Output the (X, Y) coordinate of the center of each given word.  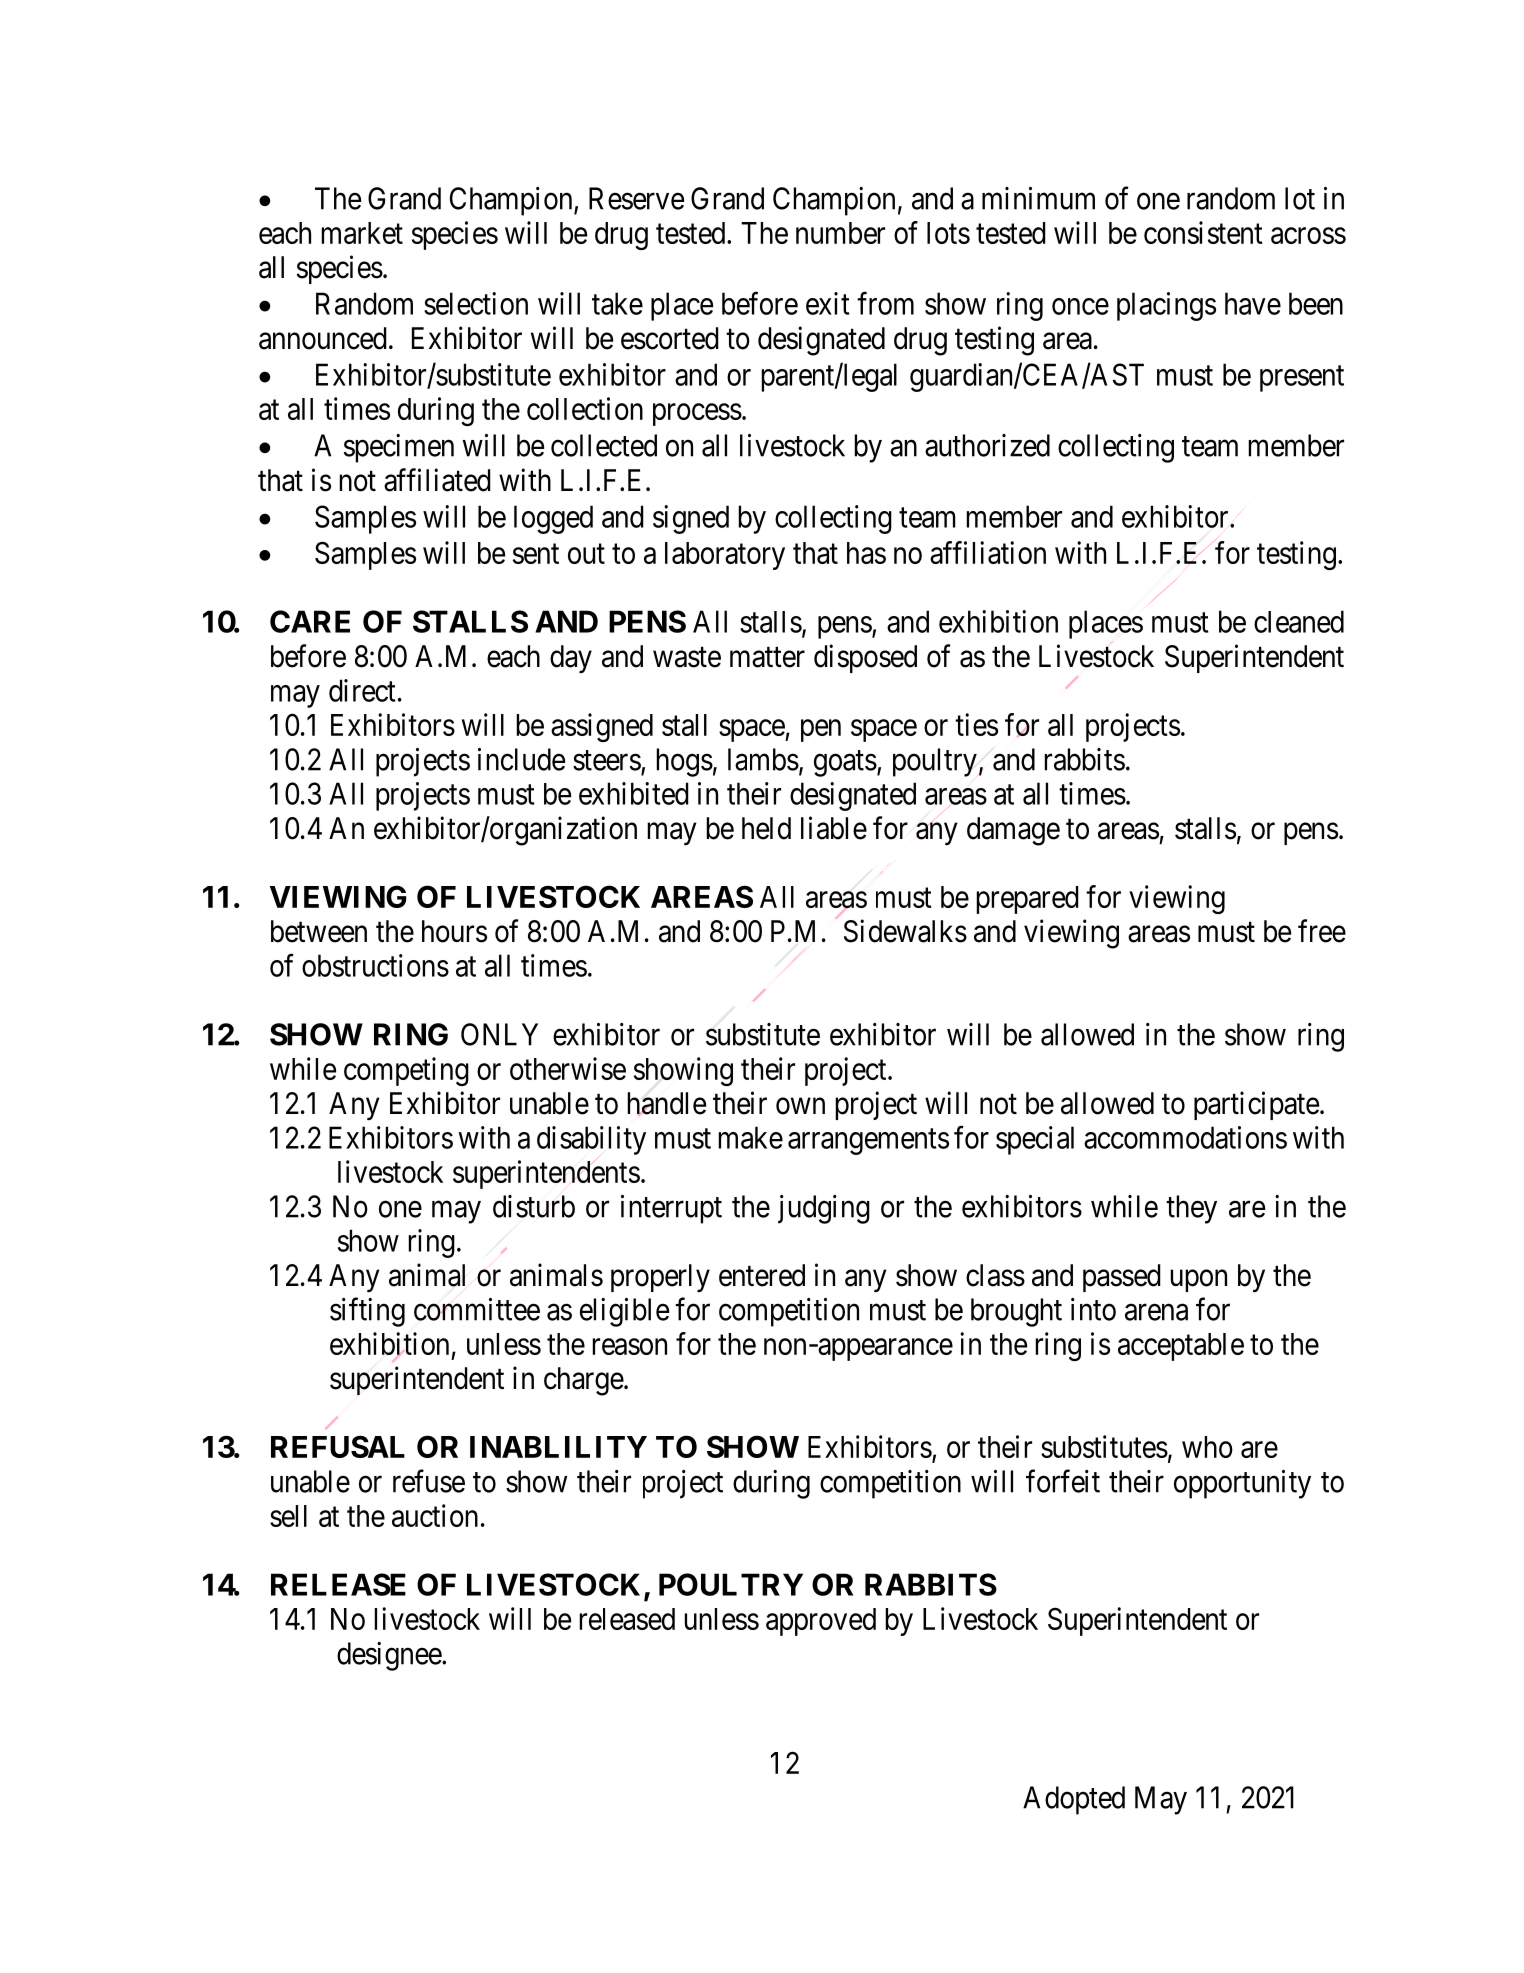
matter (767, 657)
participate (1256, 1105)
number (840, 233)
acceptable (1181, 1347)
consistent (1203, 232)
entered (762, 1275)
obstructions (375, 965)
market (362, 233)
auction (435, 1515)
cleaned (1299, 621)
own (800, 1106)
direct (362, 690)
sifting (367, 1312)
